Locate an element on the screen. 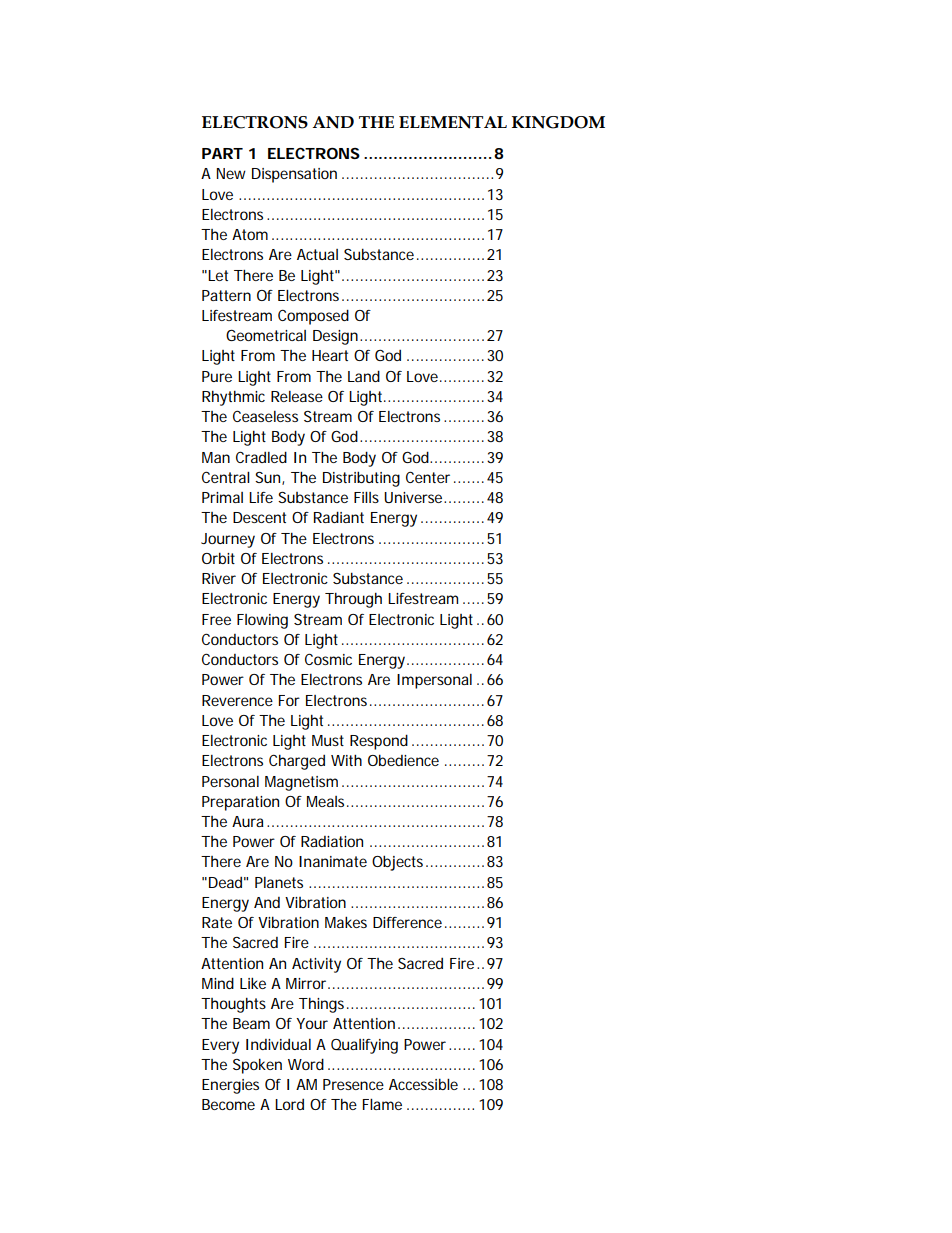 This screenshot has height=1233, width=952. ELEMENTAL is located at coordinates (453, 122).
